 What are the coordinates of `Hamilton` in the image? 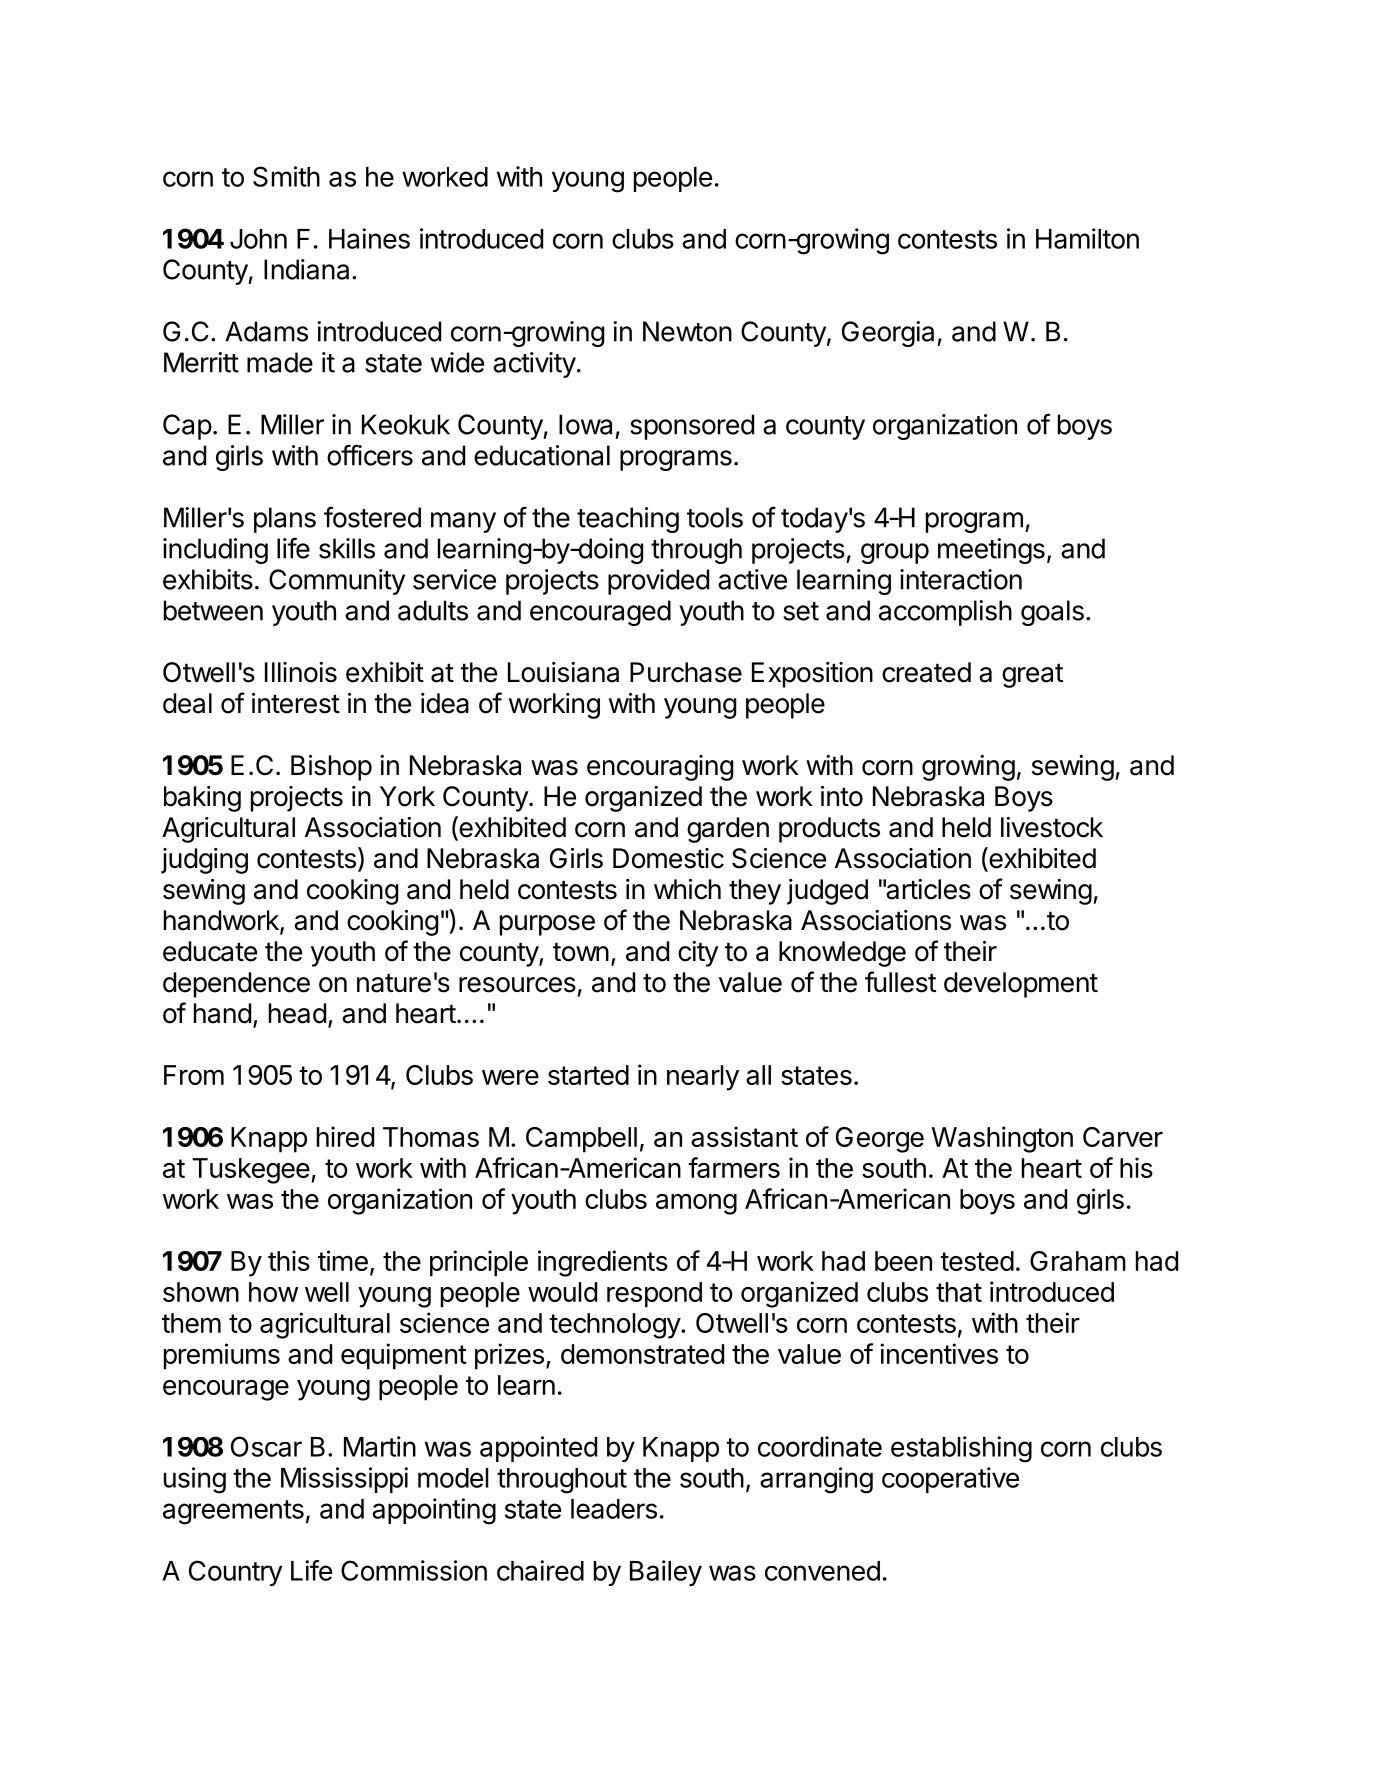 It's located at (1087, 238).
